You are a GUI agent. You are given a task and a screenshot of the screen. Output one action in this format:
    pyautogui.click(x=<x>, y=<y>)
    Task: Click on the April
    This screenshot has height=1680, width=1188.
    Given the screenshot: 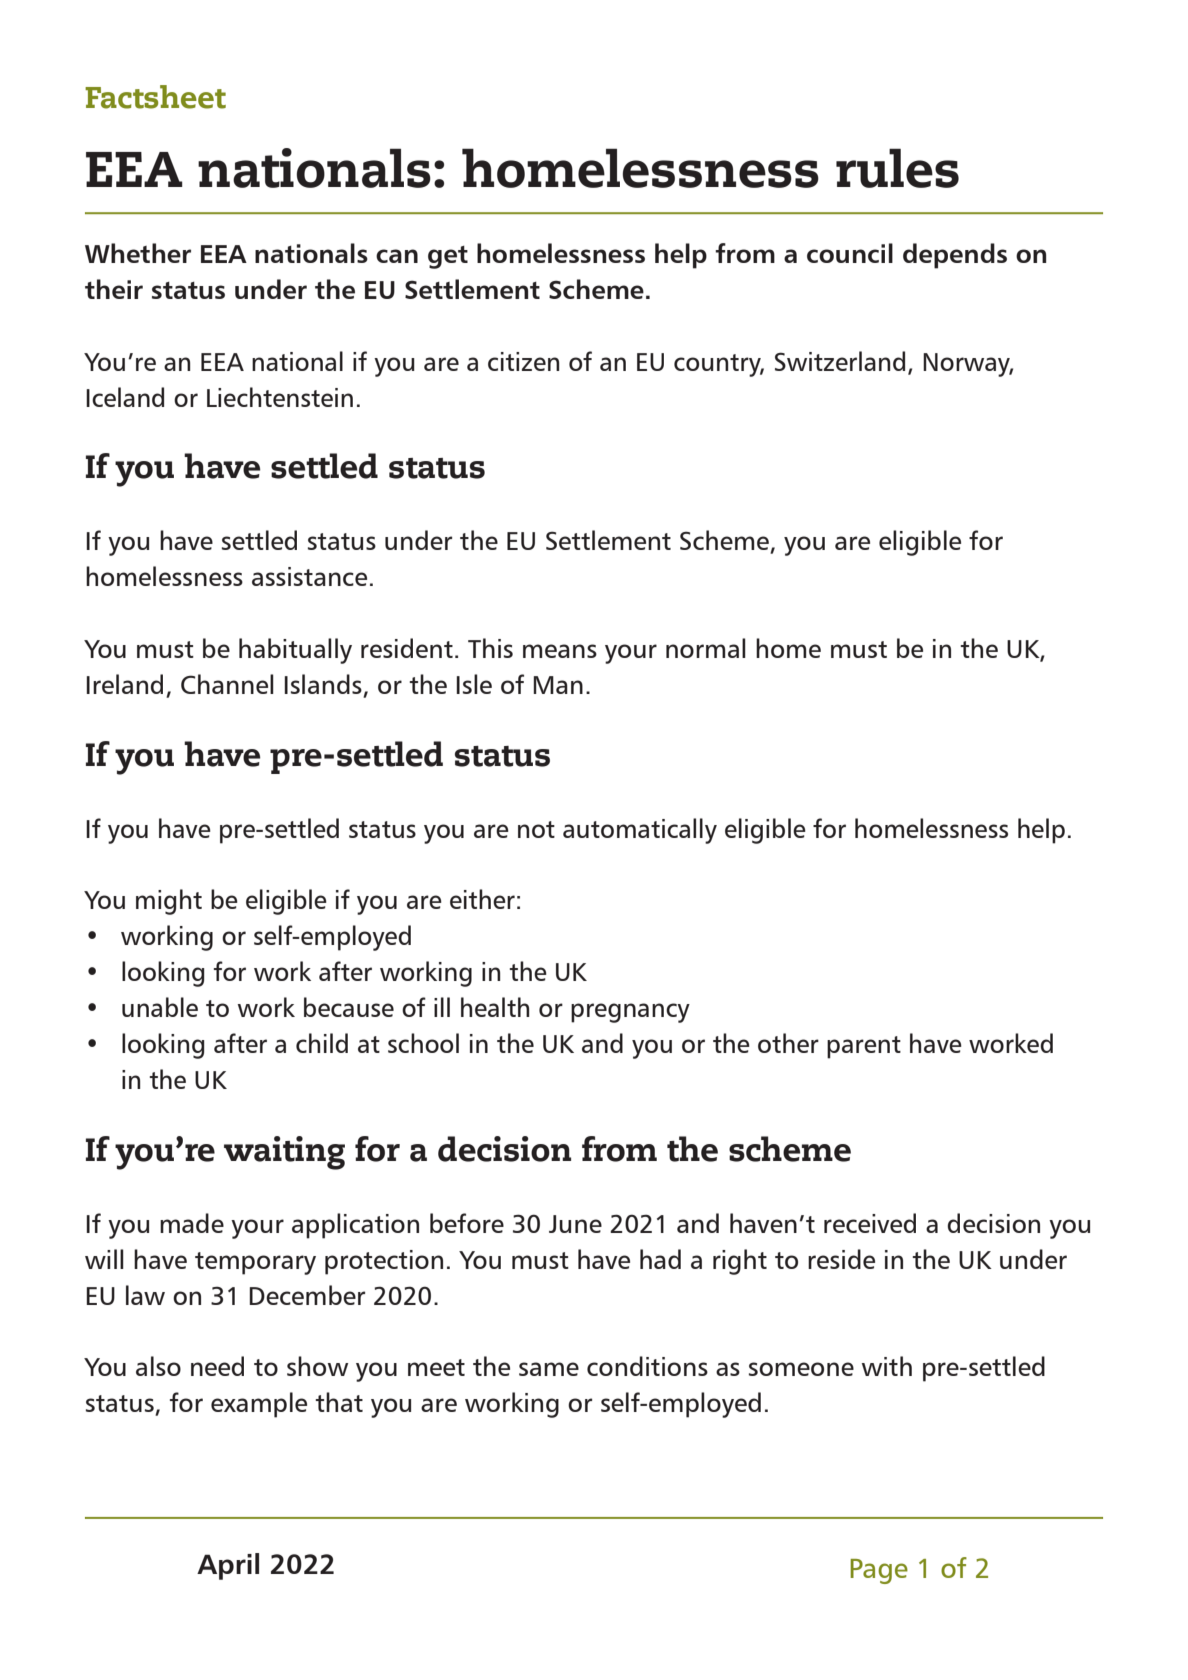 What is the action you would take?
    pyautogui.click(x=228, y=1566)
